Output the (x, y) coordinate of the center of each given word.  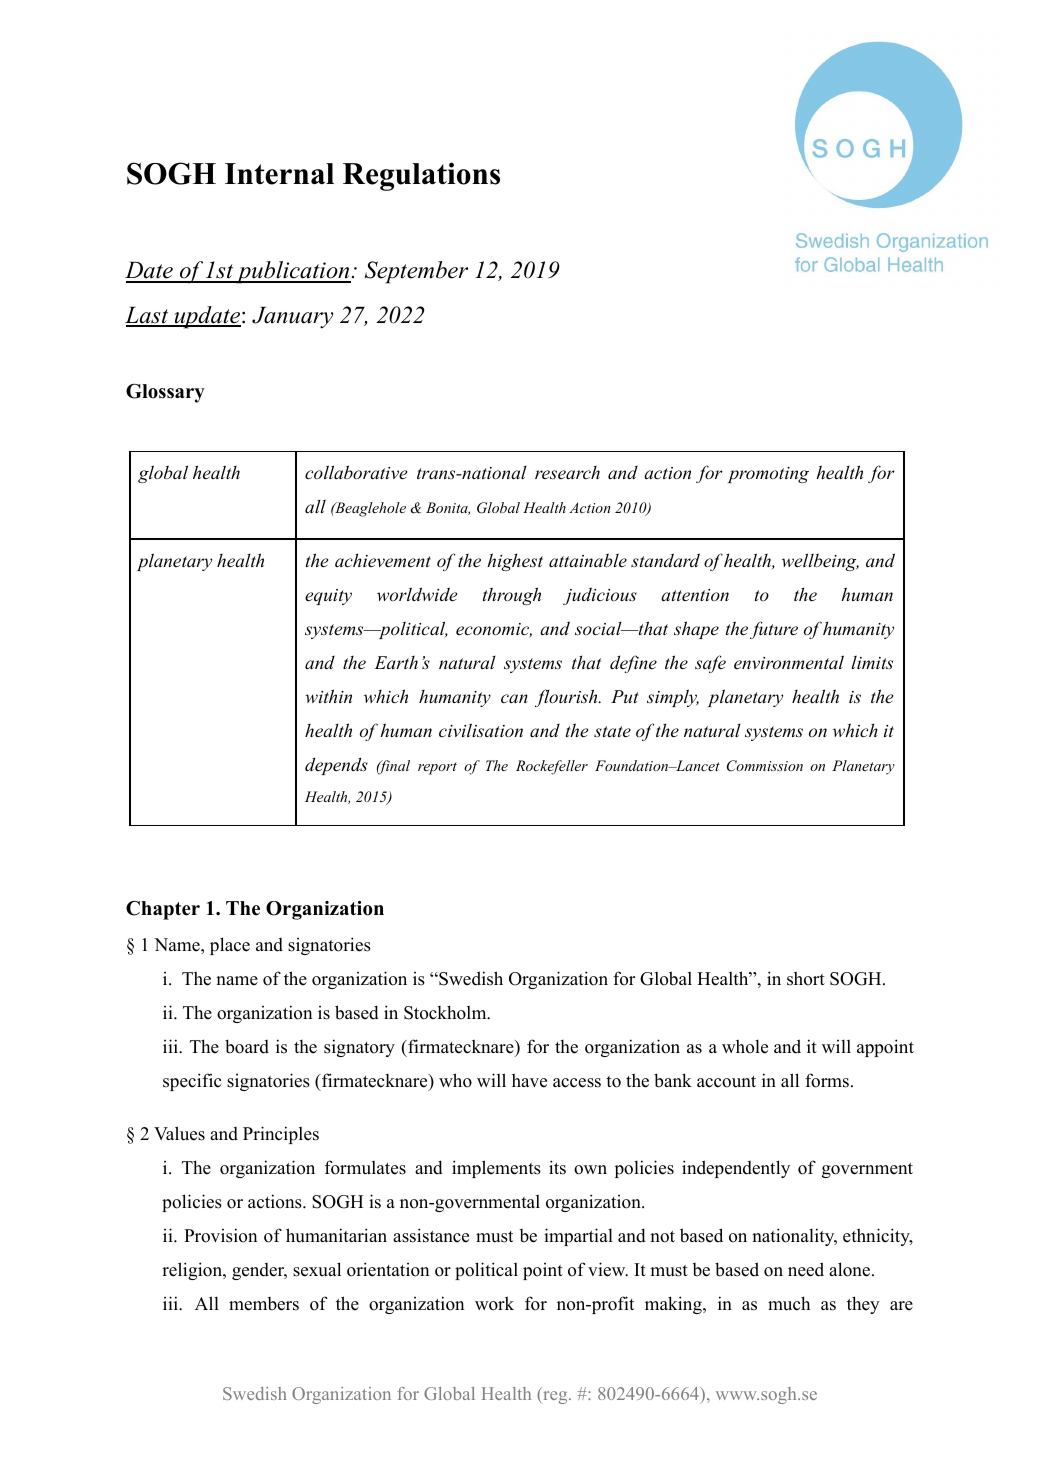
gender (259, 1271)
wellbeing (820, 562)
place (230, 946)
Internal (279, 174)
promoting (768, 475)
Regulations (421, 176)
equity (328, 597)
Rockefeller (552, 767)
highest (515, 562)
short (806, 978)
